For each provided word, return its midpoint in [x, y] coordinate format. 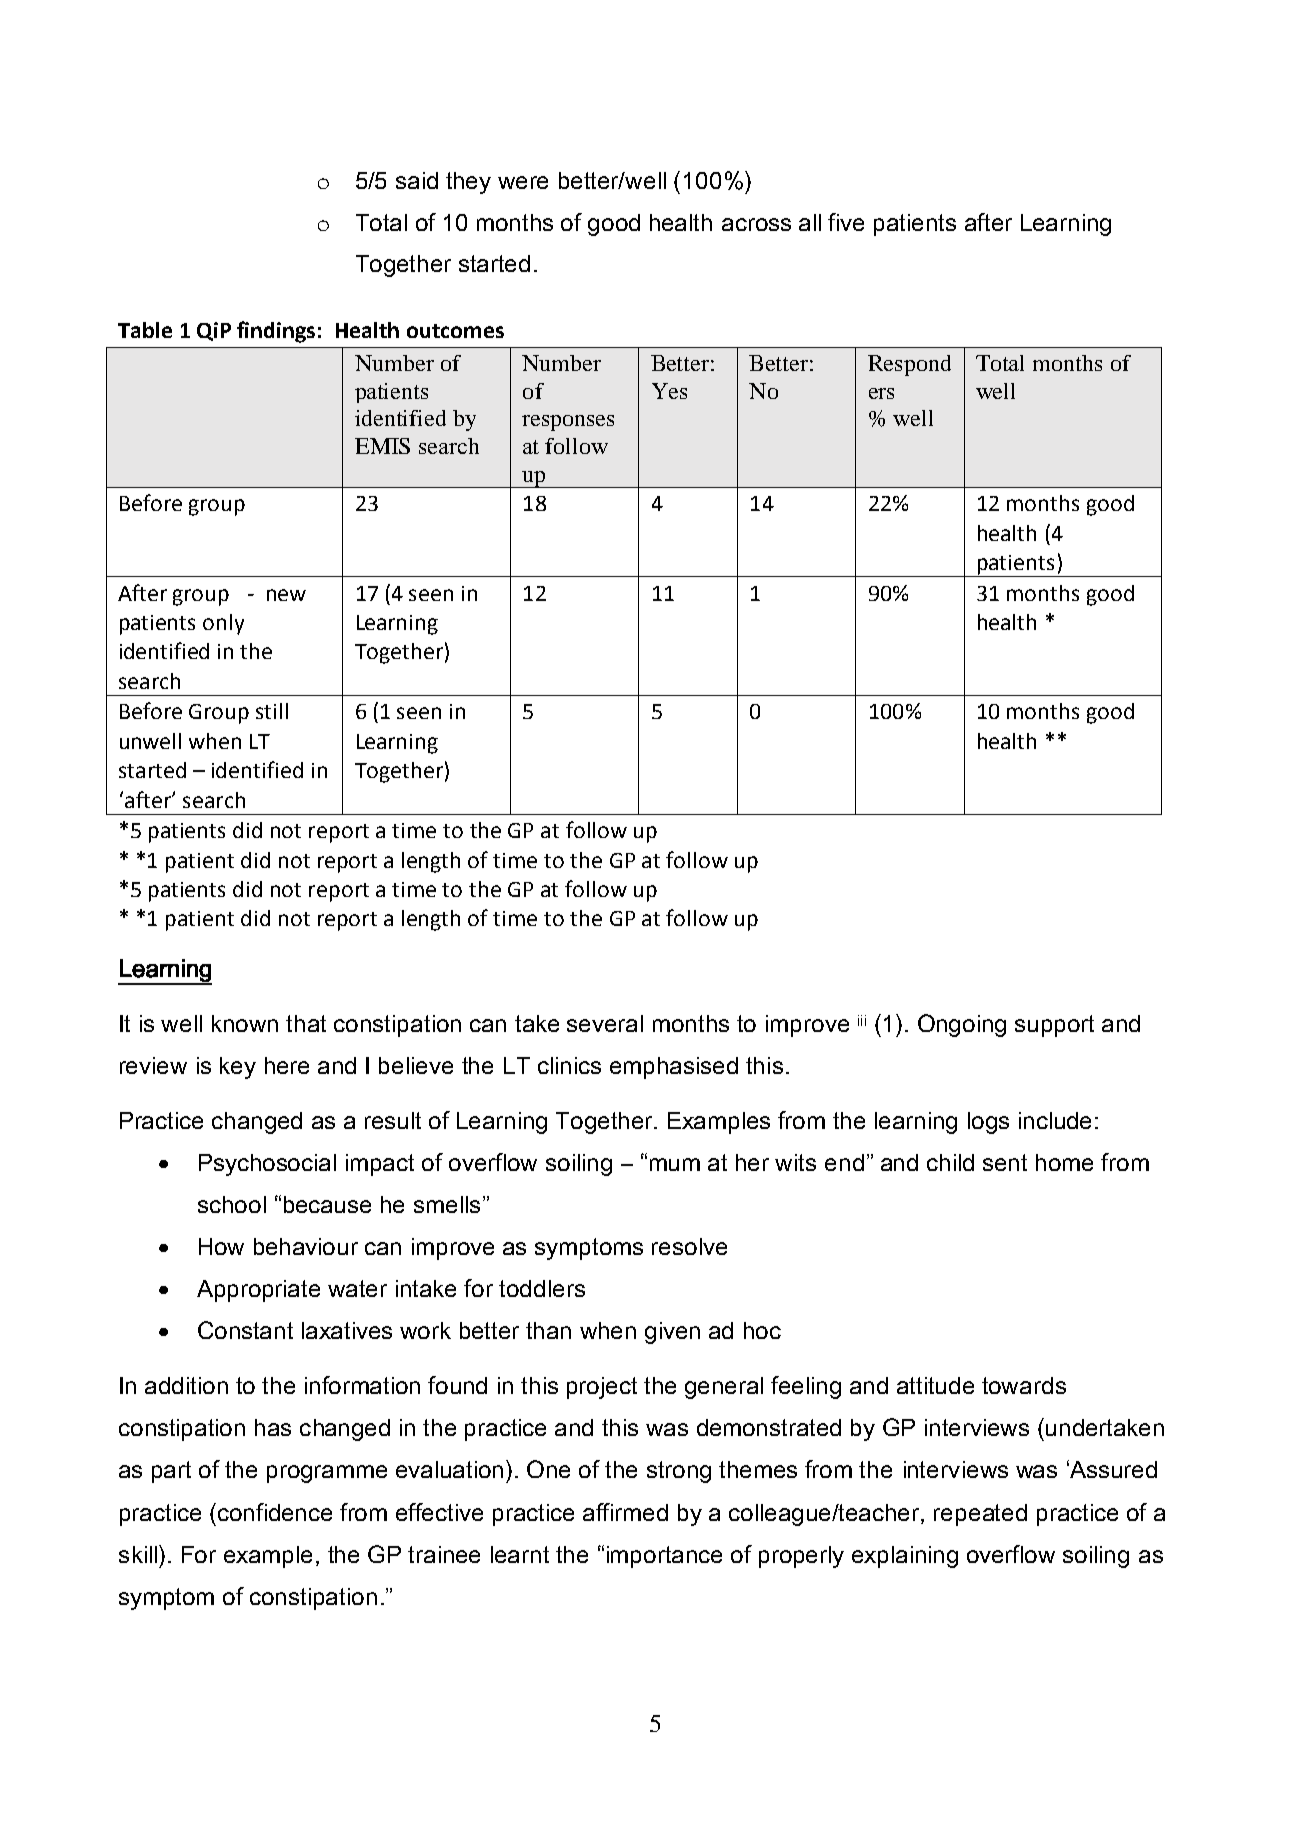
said [417, 180]
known [245, 1023]
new [286, 595]
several [605, 1023]
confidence [275, 1512]
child [950, 1162]
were [523, 182]
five [846, 222]
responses [568, 423]
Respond [909, 365]
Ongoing [962, 1025]
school [232, 1204]
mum [675, 1164]
